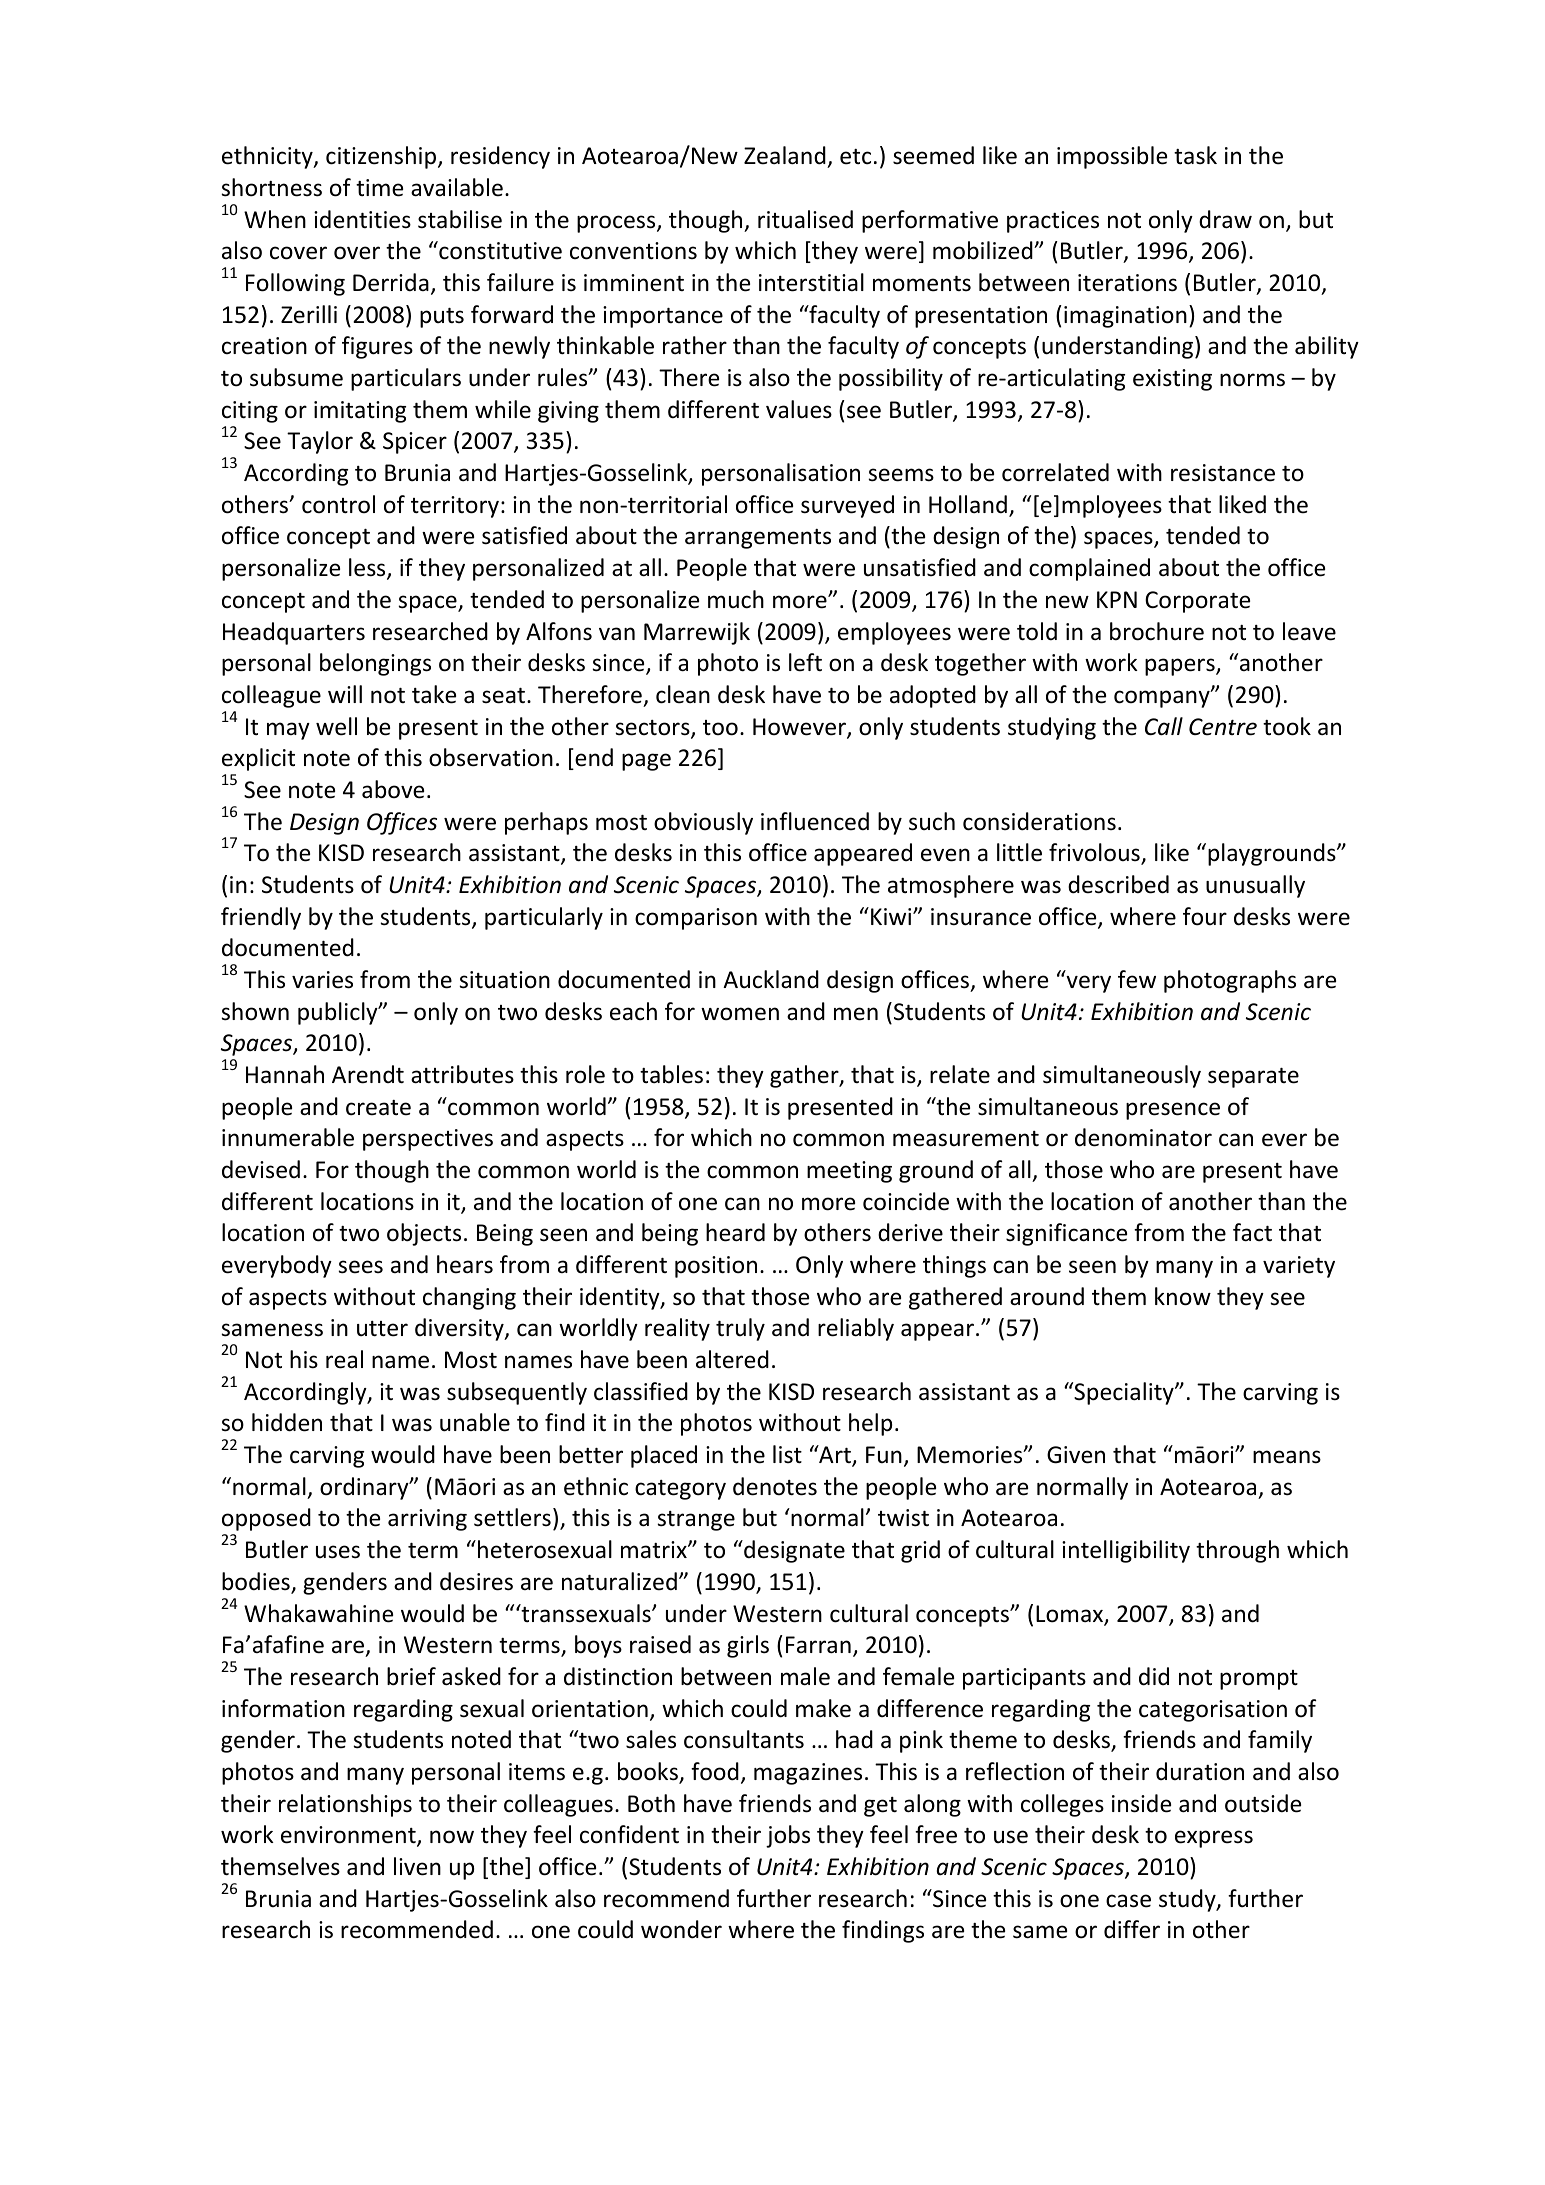 This page has height=2185, width=1545. What do you see at coordinates (365, 1488) in the page?
I see `ordinary` at bounding box center [365, 1488].
